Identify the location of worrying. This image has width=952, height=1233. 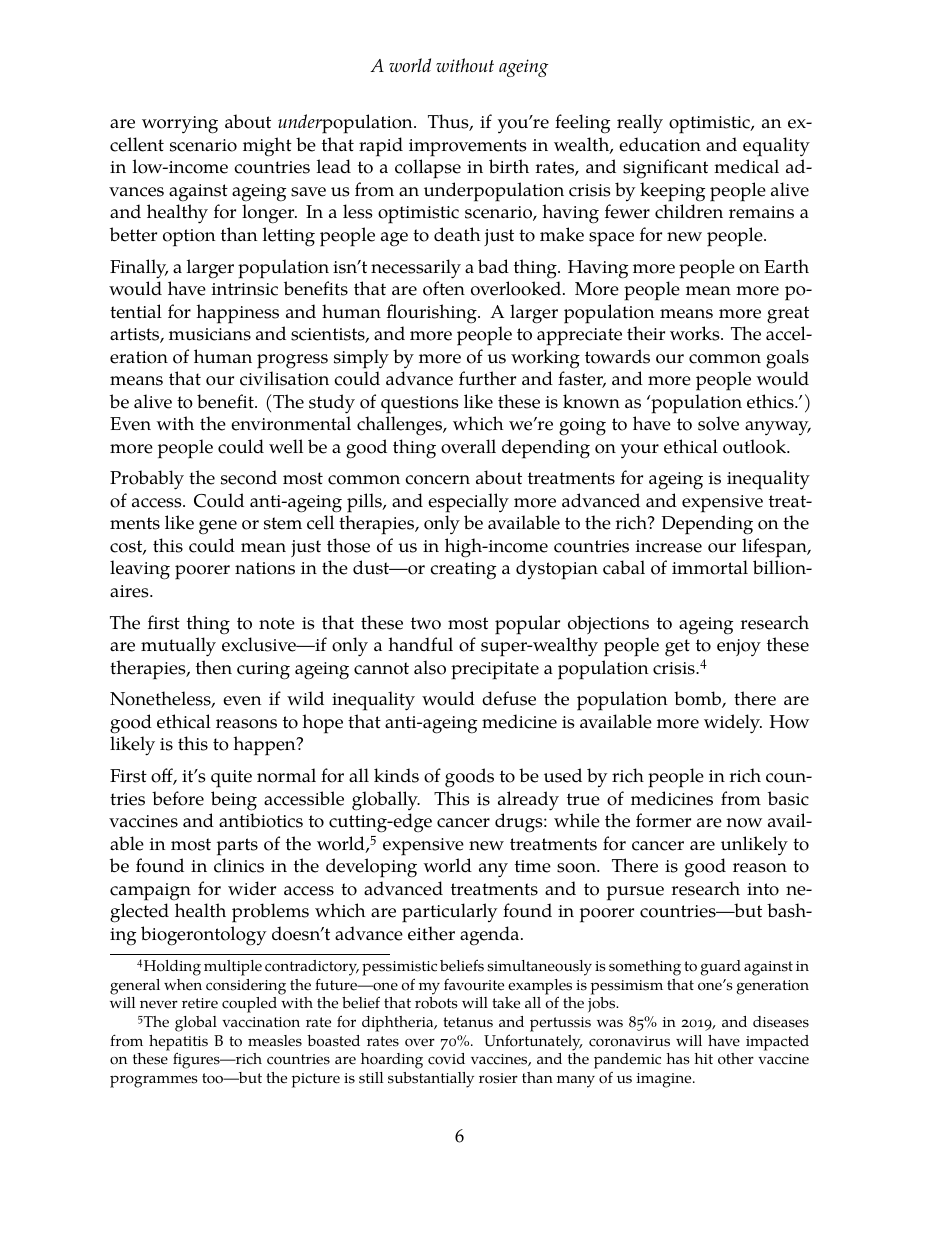
(180, 125).
